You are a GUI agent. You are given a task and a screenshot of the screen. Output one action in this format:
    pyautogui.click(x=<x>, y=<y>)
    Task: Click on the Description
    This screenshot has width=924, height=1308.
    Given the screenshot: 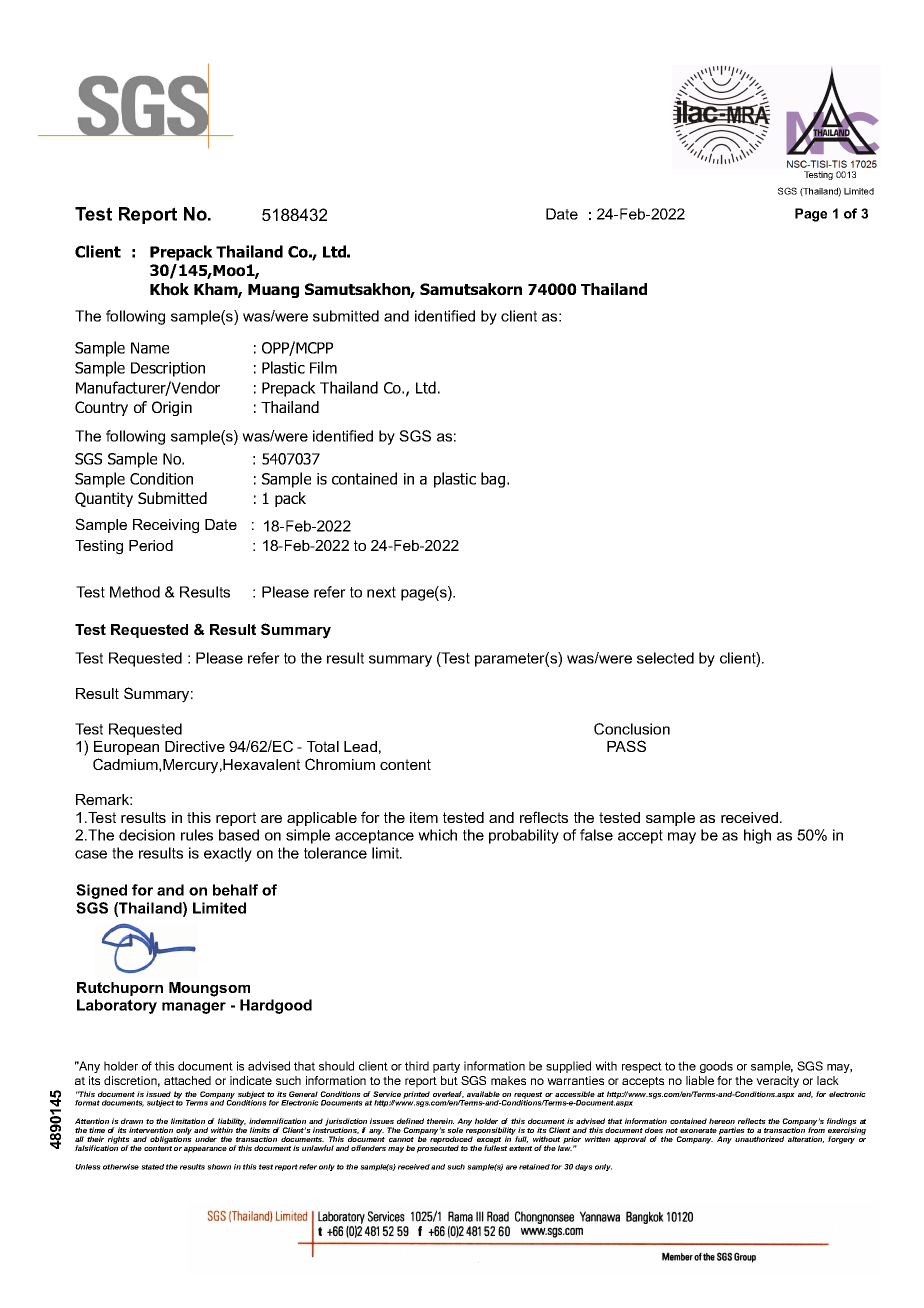 What is the action you would take?
    pyautogui.click(x=168, y=369)
